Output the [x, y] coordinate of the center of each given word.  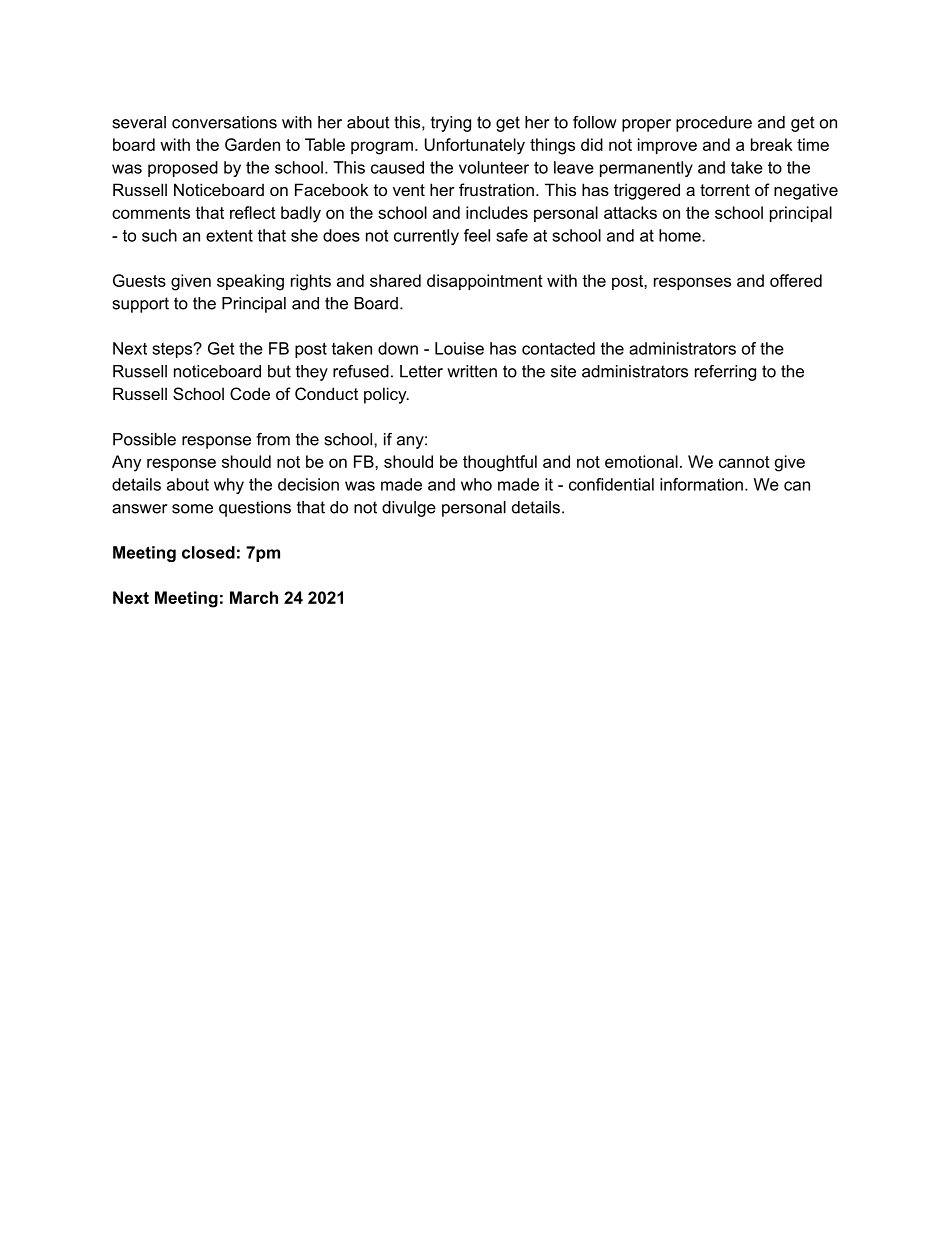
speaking [250, 282]
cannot [744, 462]
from [273, 439]
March [254, 597]
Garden [252, 144]
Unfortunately [475, 146]
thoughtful [500, 463]
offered [796, 280]
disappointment [485, 282]
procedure [714, 124]
